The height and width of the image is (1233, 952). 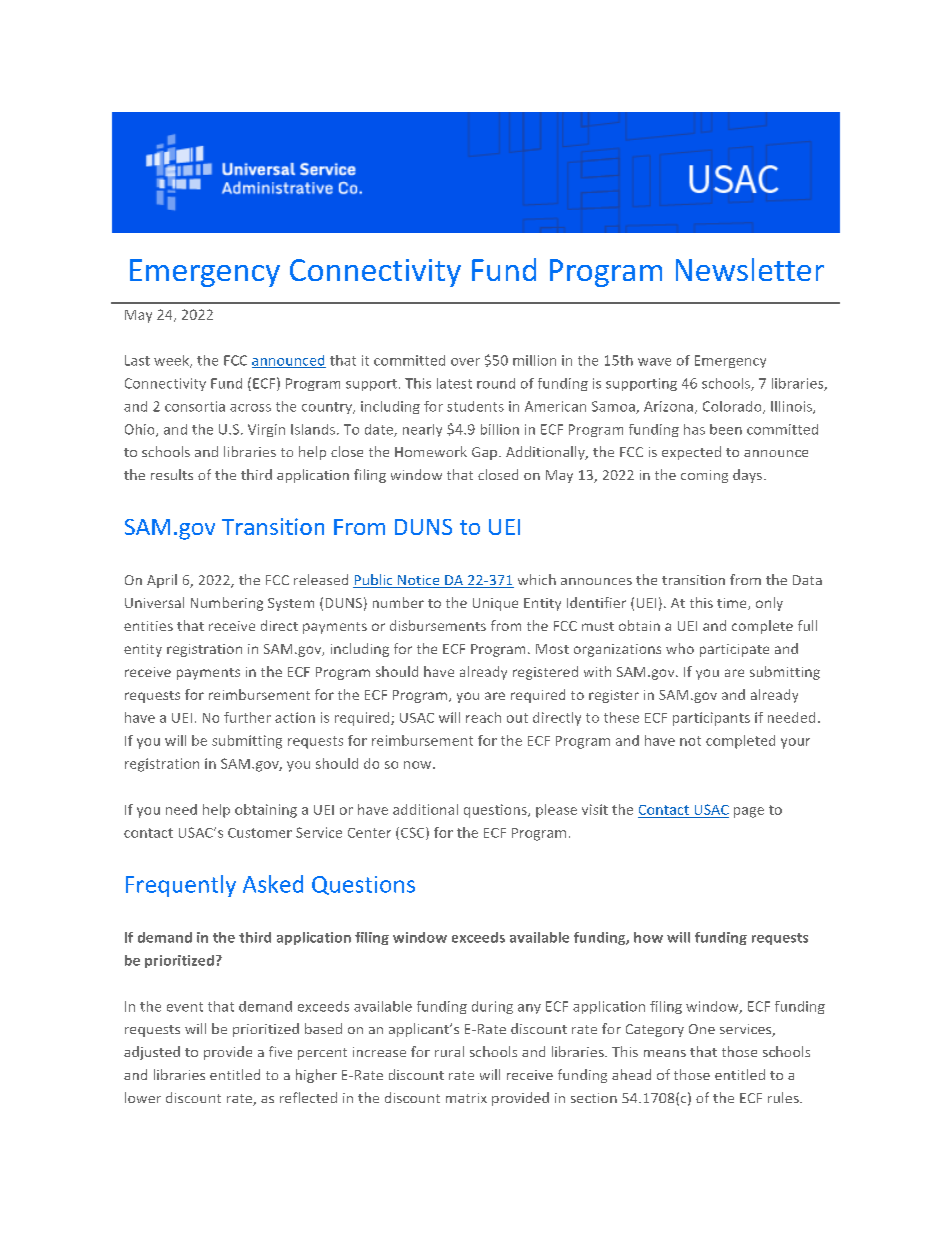 I want to click on rules, so click(x=784, y=1097).
